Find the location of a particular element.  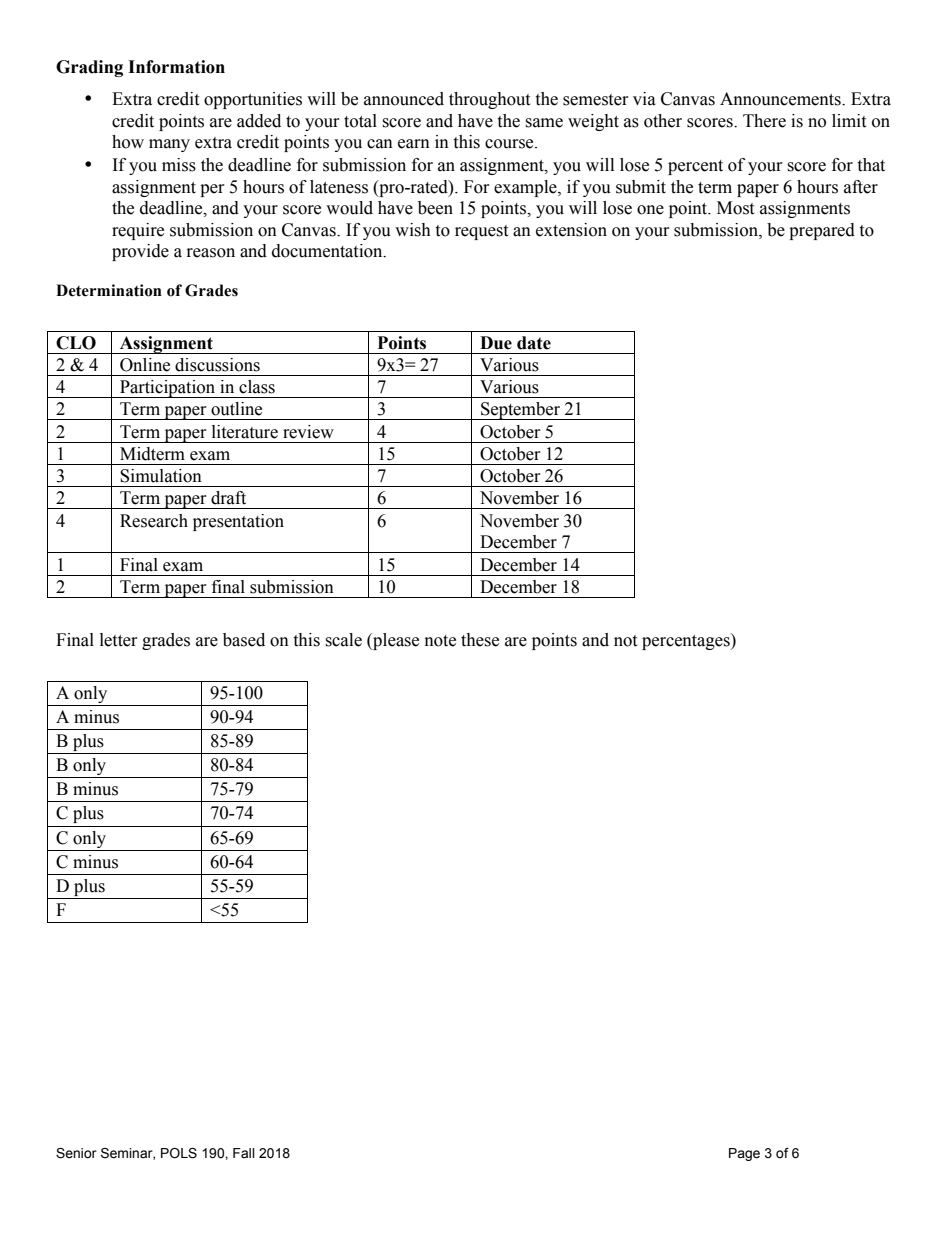

throughout is located at coordinates (489, 100).
